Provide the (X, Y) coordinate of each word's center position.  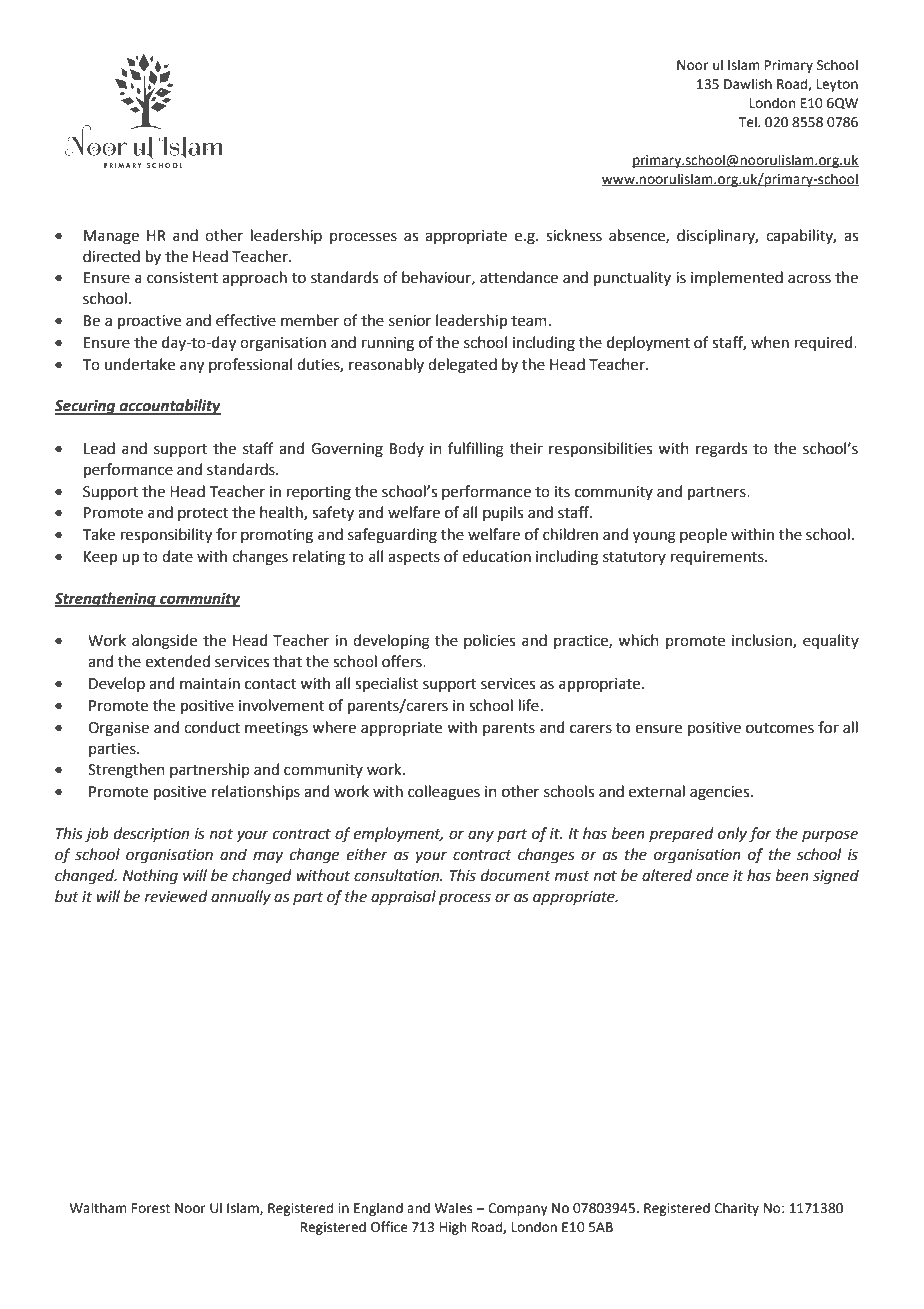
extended (178, 661)
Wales (453, 1208)
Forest (151, 1208)
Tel (749, 122)
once (712, 877)
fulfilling (476, 450)
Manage (111, 237)
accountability (169, 407)
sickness (574, 235)
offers (403, 661)
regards (721, 450)
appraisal (403, 897)
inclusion (763, 641)
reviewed (176, 896)
